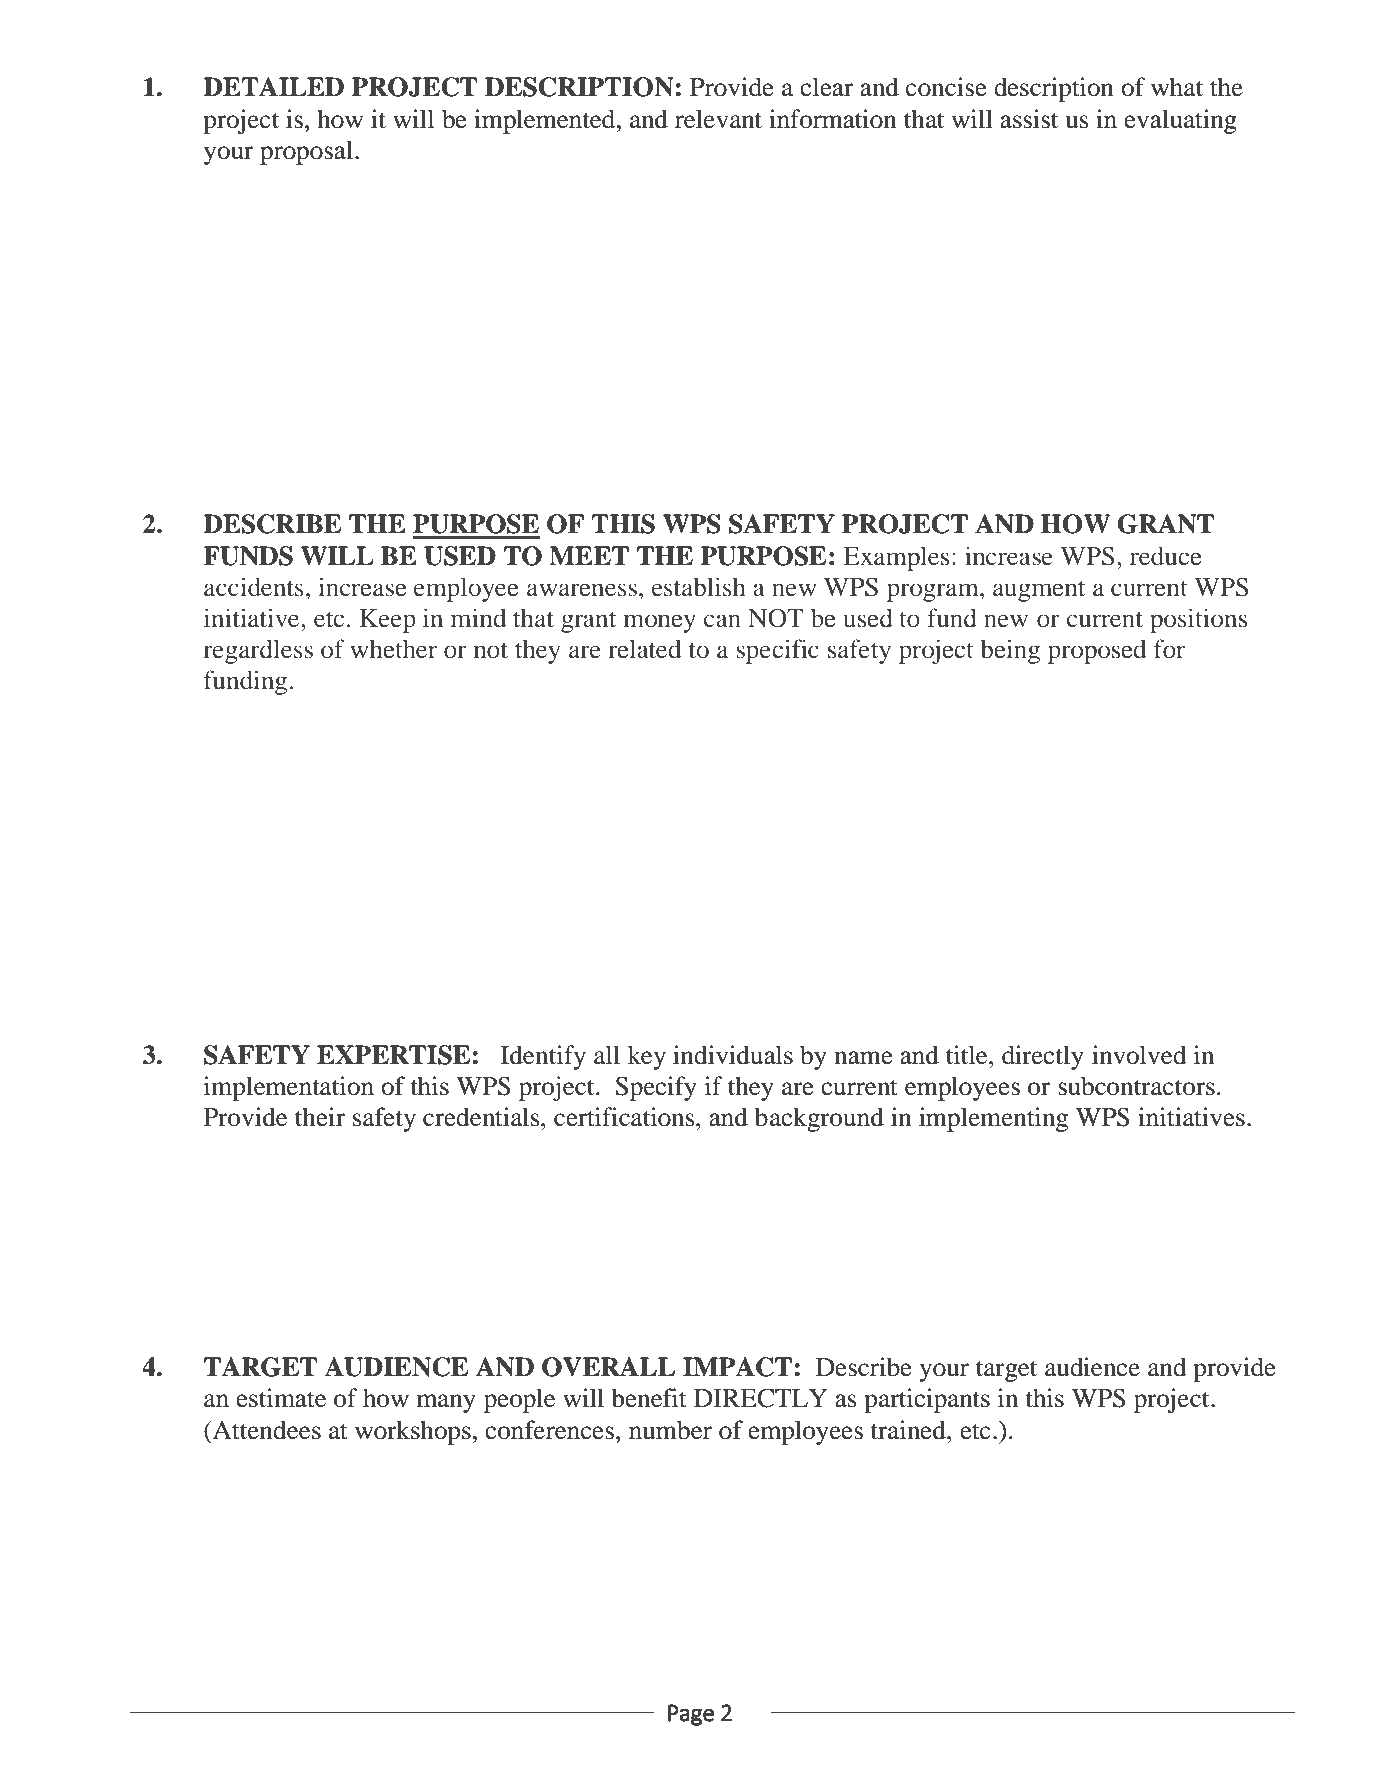 Image resolution: width=1384 pixels, height=1791 pixels. I want to click on EXPERTISE, so click(395, 1055).
